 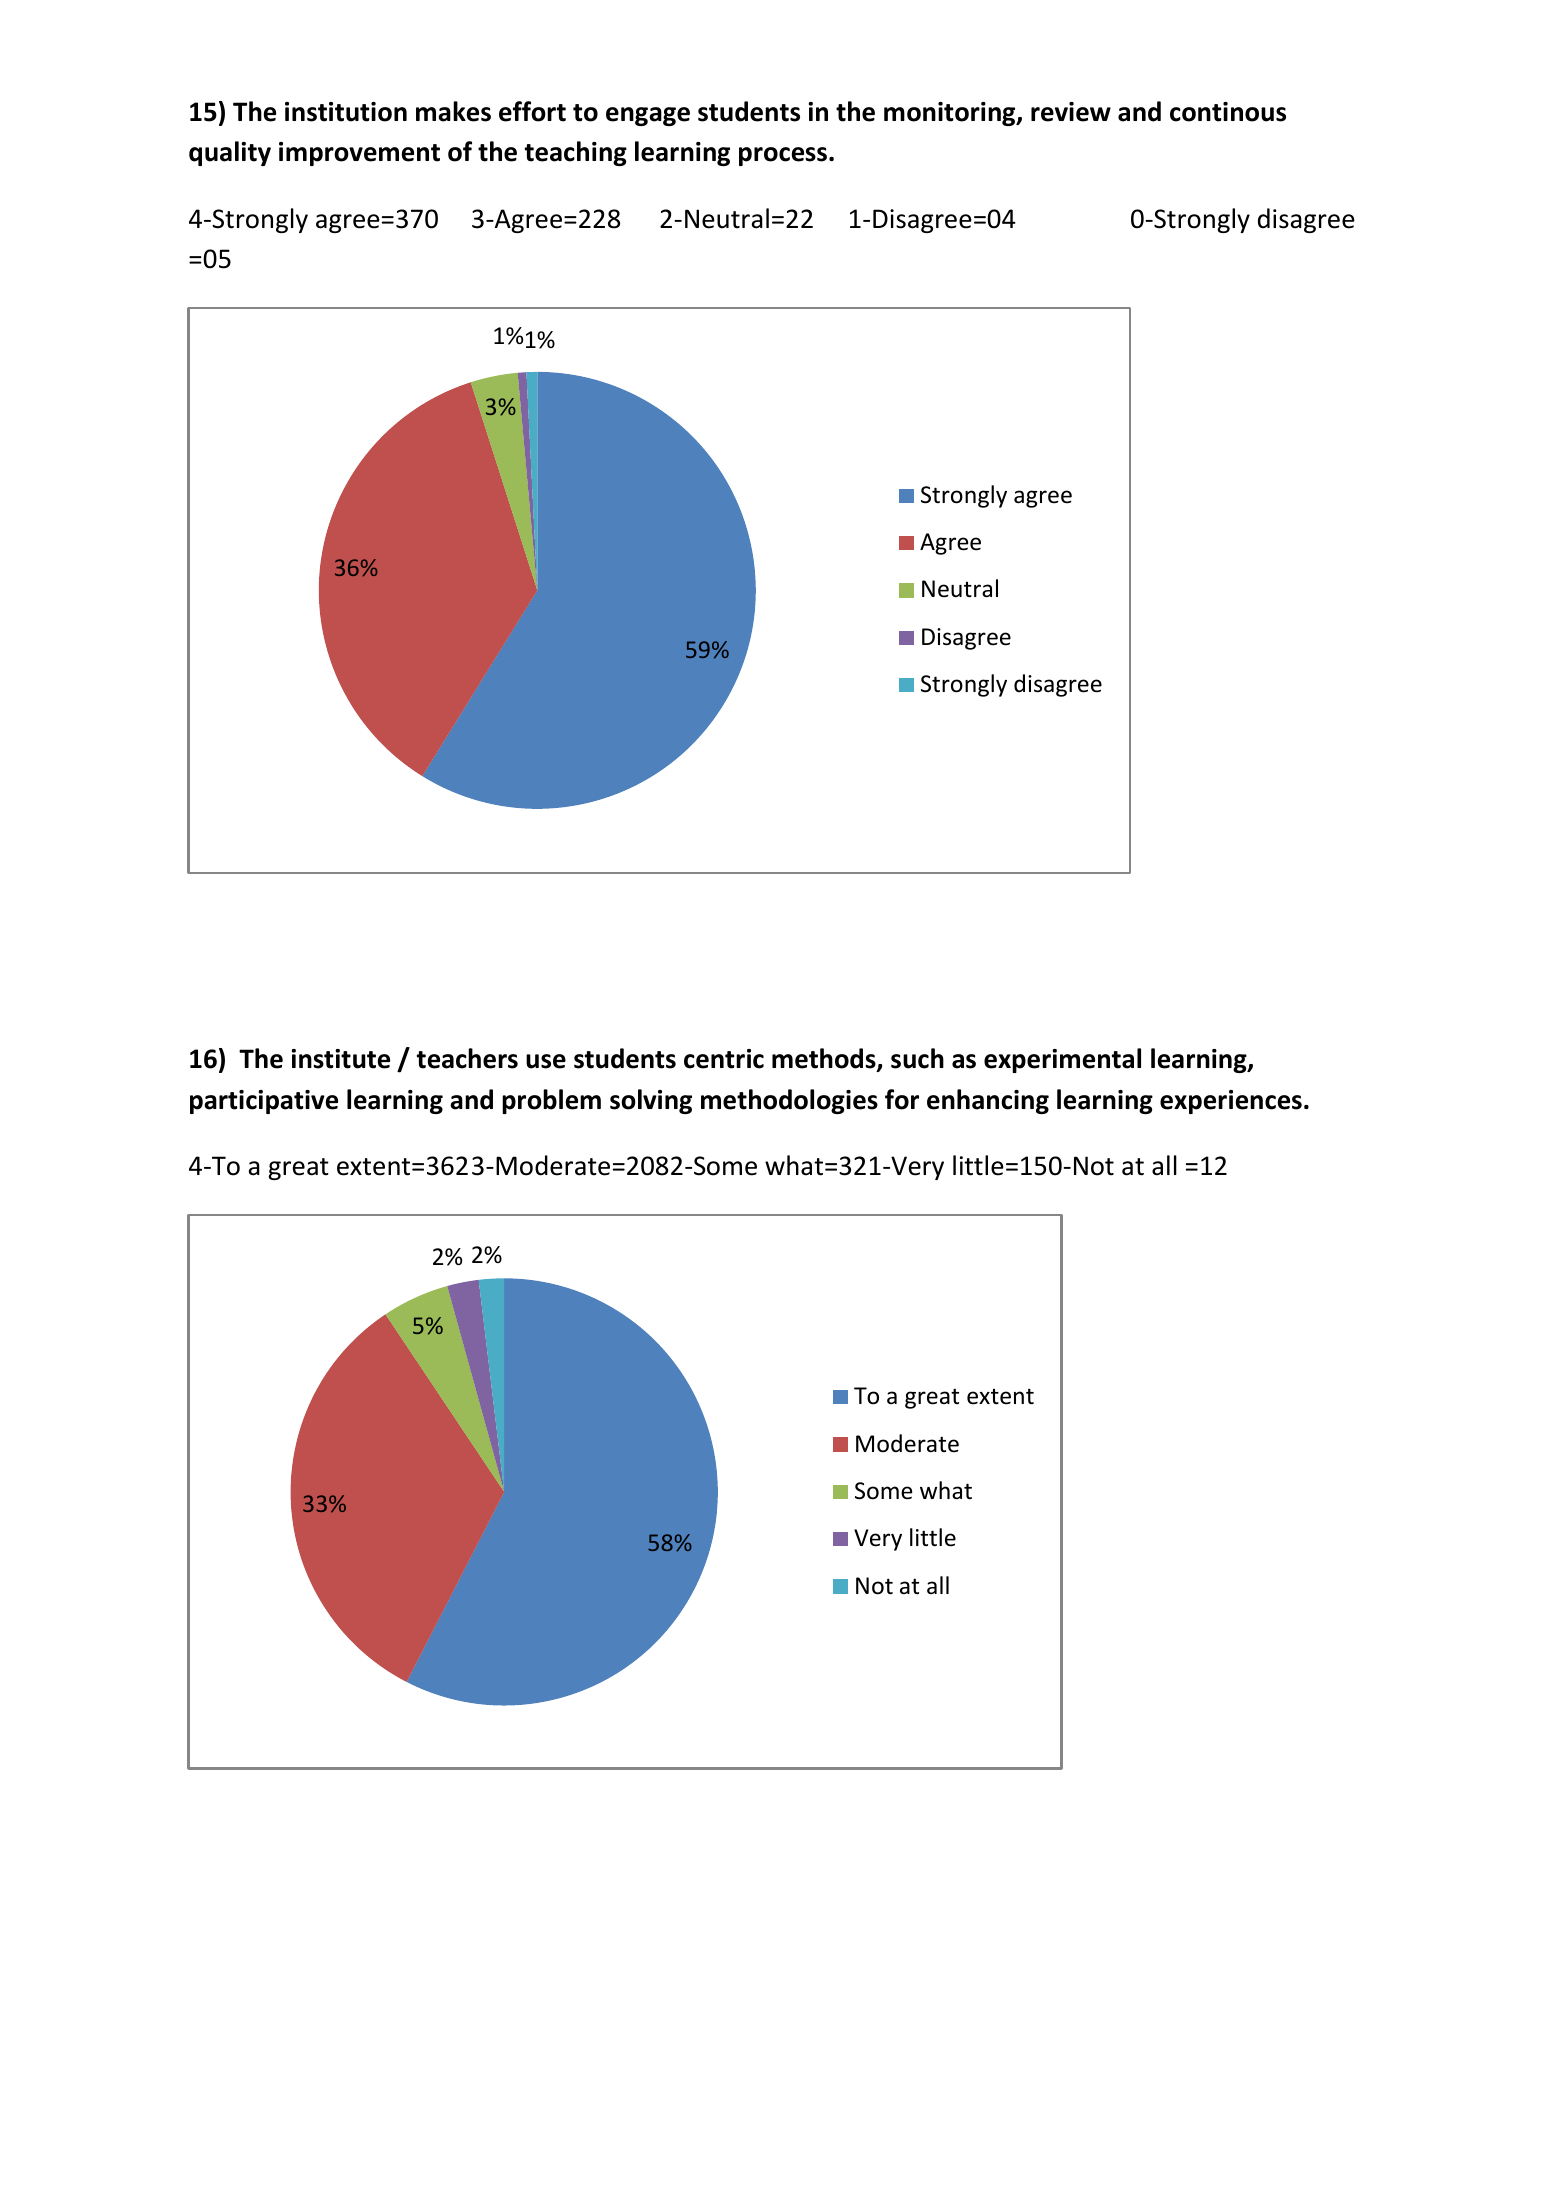 I want to click on experiences, so click(x=1231, y=1102).
